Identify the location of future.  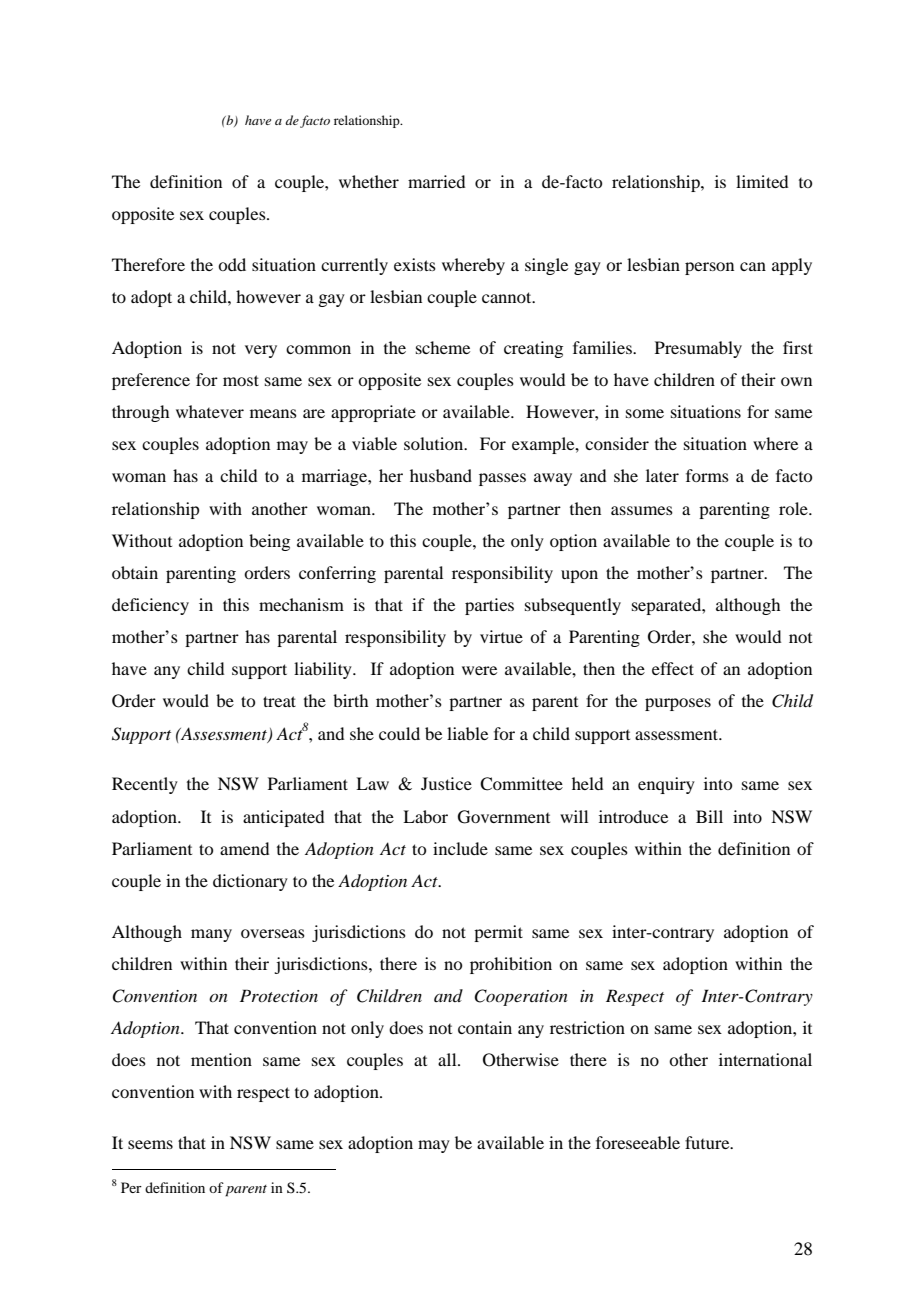
(708, 1142).
